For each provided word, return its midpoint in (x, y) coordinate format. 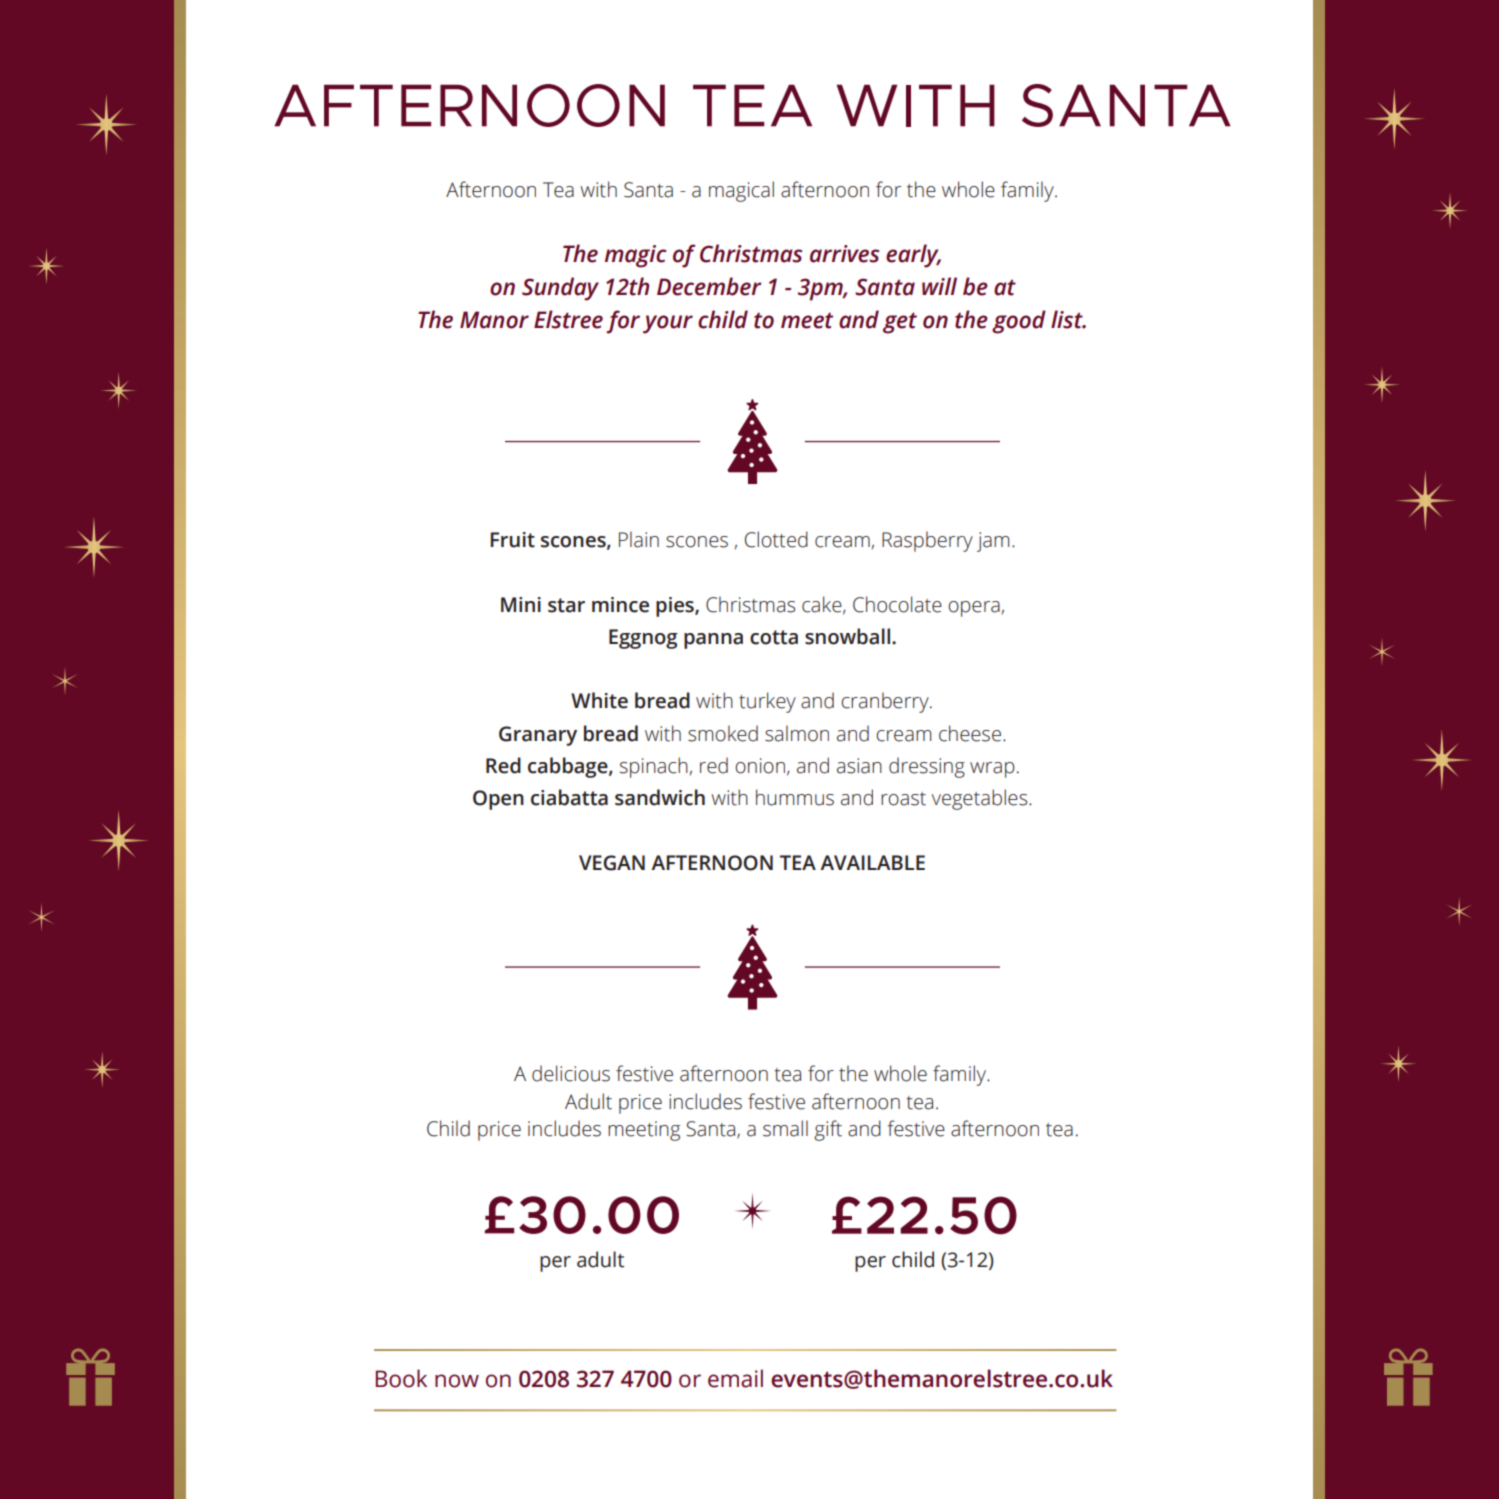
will (939, 286)
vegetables (981, 799)
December (709, 286)
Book (401, 1378)
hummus (795, 797)
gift (828, 1130)
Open (498, 800)
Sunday (560, 289)
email (735, 1378)
